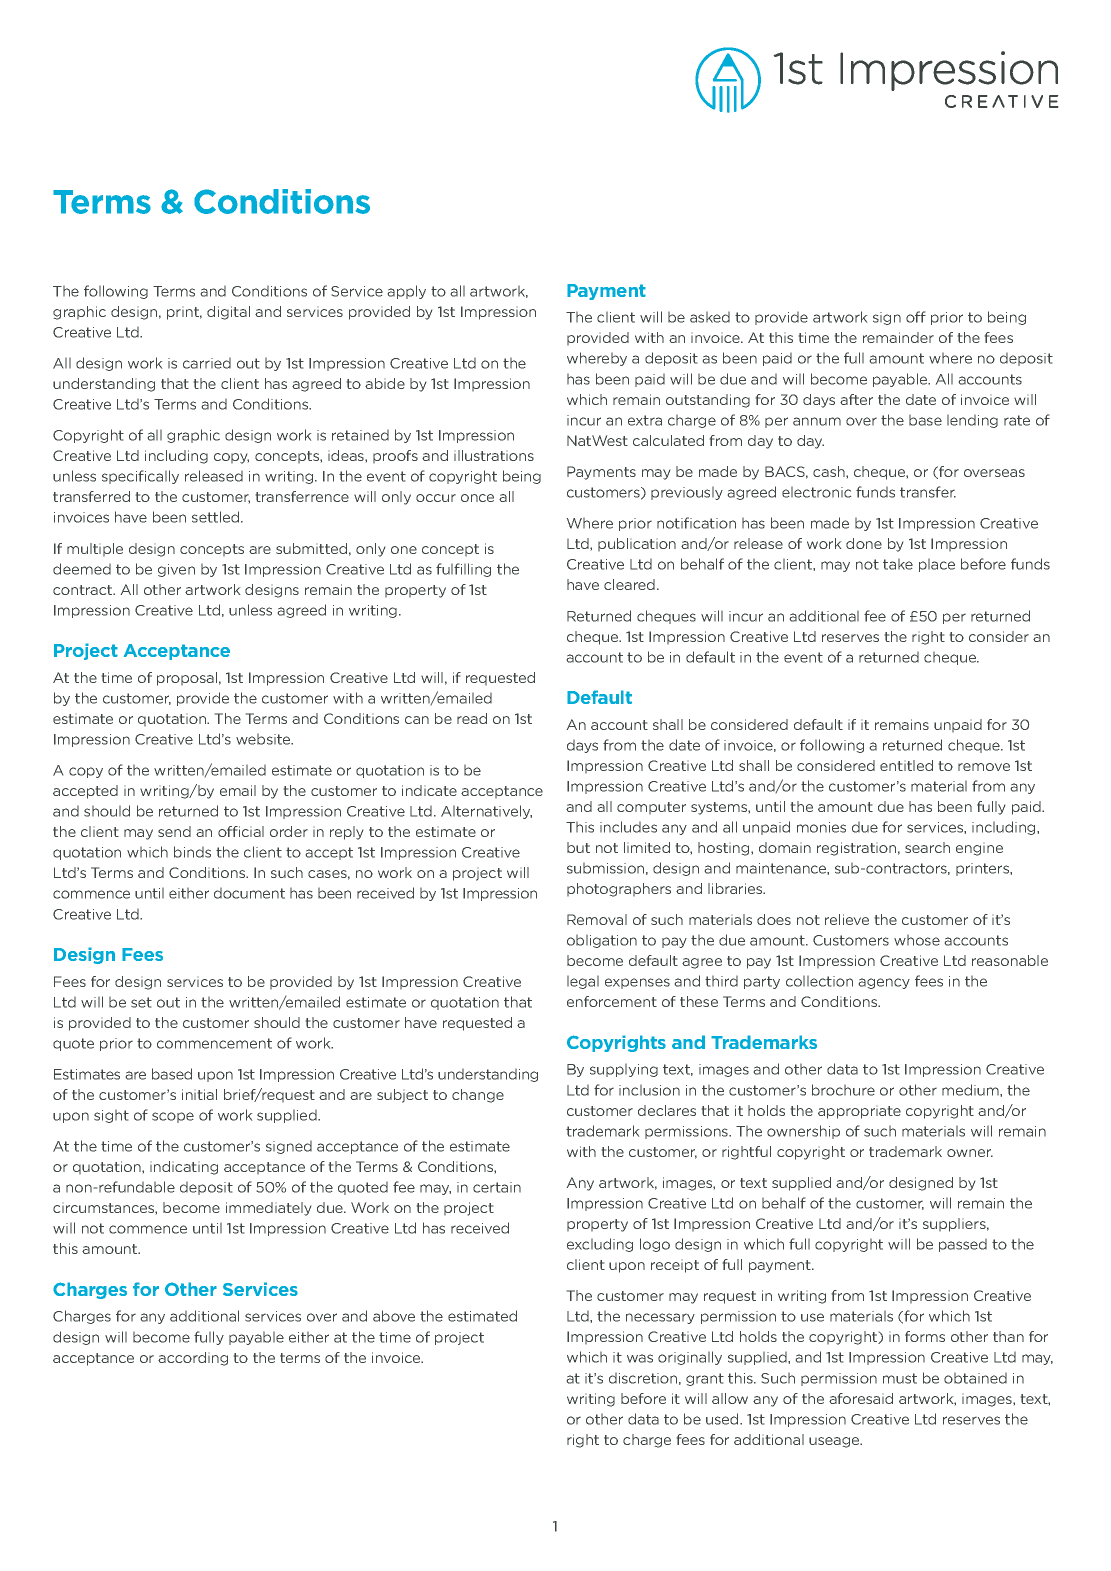  What do you see at coordinates (631, 584) in the document?
I see `cleared` at bounding box center [631, 584].
